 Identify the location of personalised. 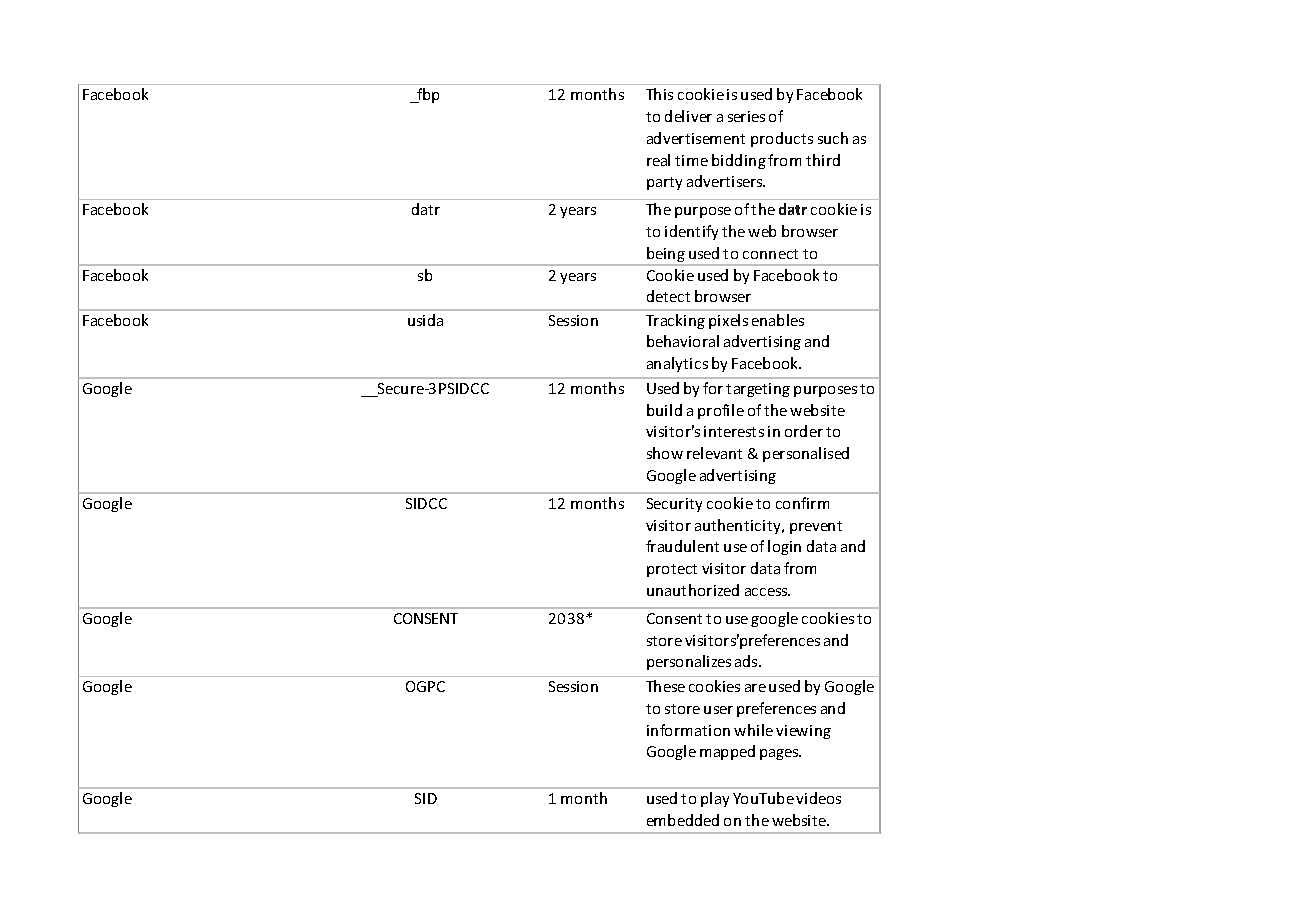
(806, 454).
